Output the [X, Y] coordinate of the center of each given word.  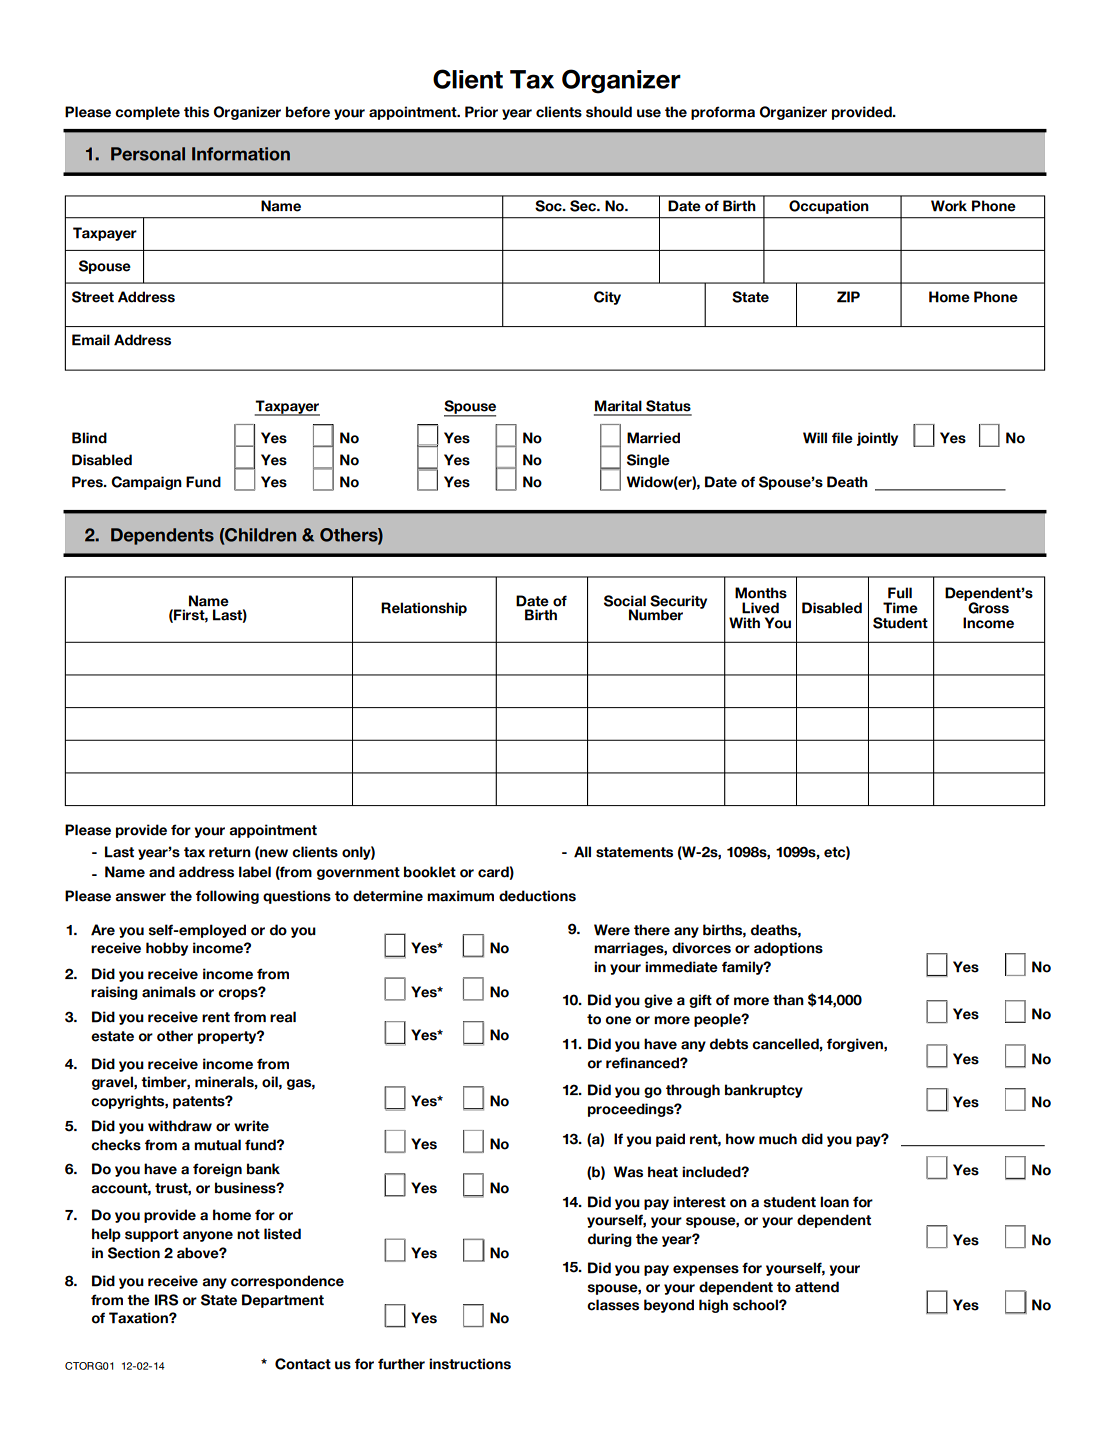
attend [817, 1287]
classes [613, 1305]
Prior [481, 112]
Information [241, 154]
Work [949, 206]
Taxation [139, 1318]
